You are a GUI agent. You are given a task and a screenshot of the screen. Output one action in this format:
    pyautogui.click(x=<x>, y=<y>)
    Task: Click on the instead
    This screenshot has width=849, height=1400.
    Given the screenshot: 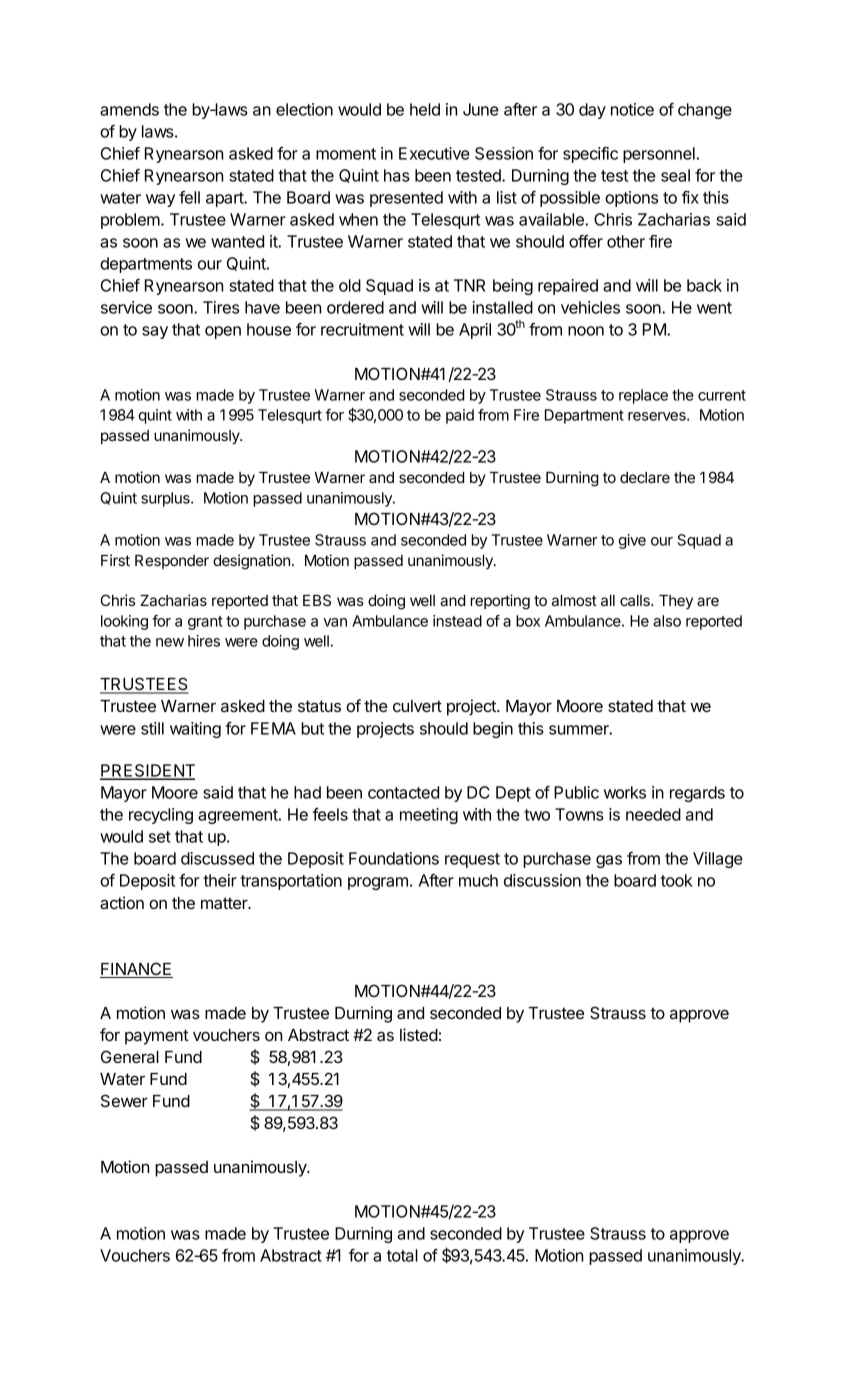 What is the action you would take?
    pyautogui.click(x=457, y=621)
